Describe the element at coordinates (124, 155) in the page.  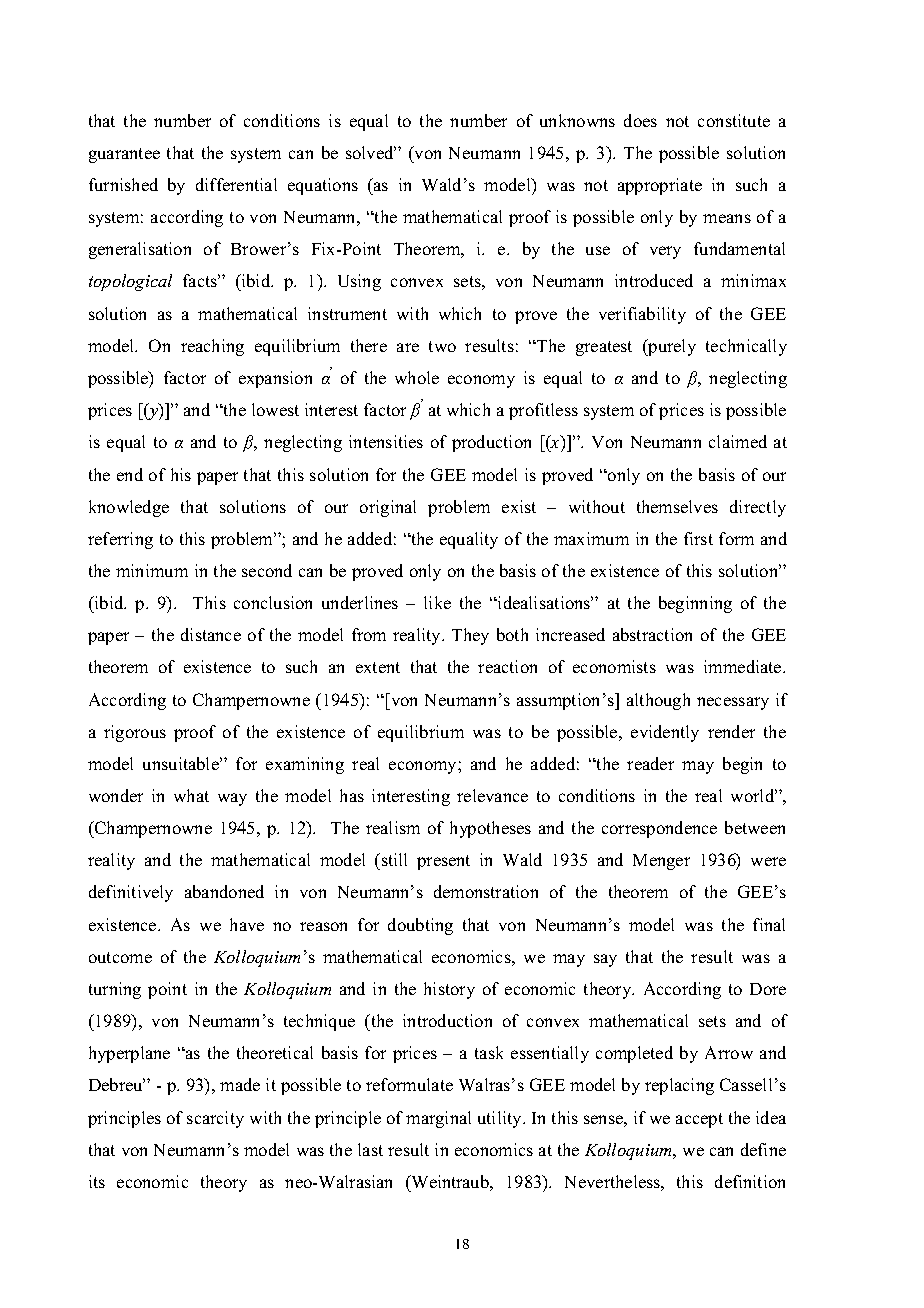
I see `guarantee` at that location.
